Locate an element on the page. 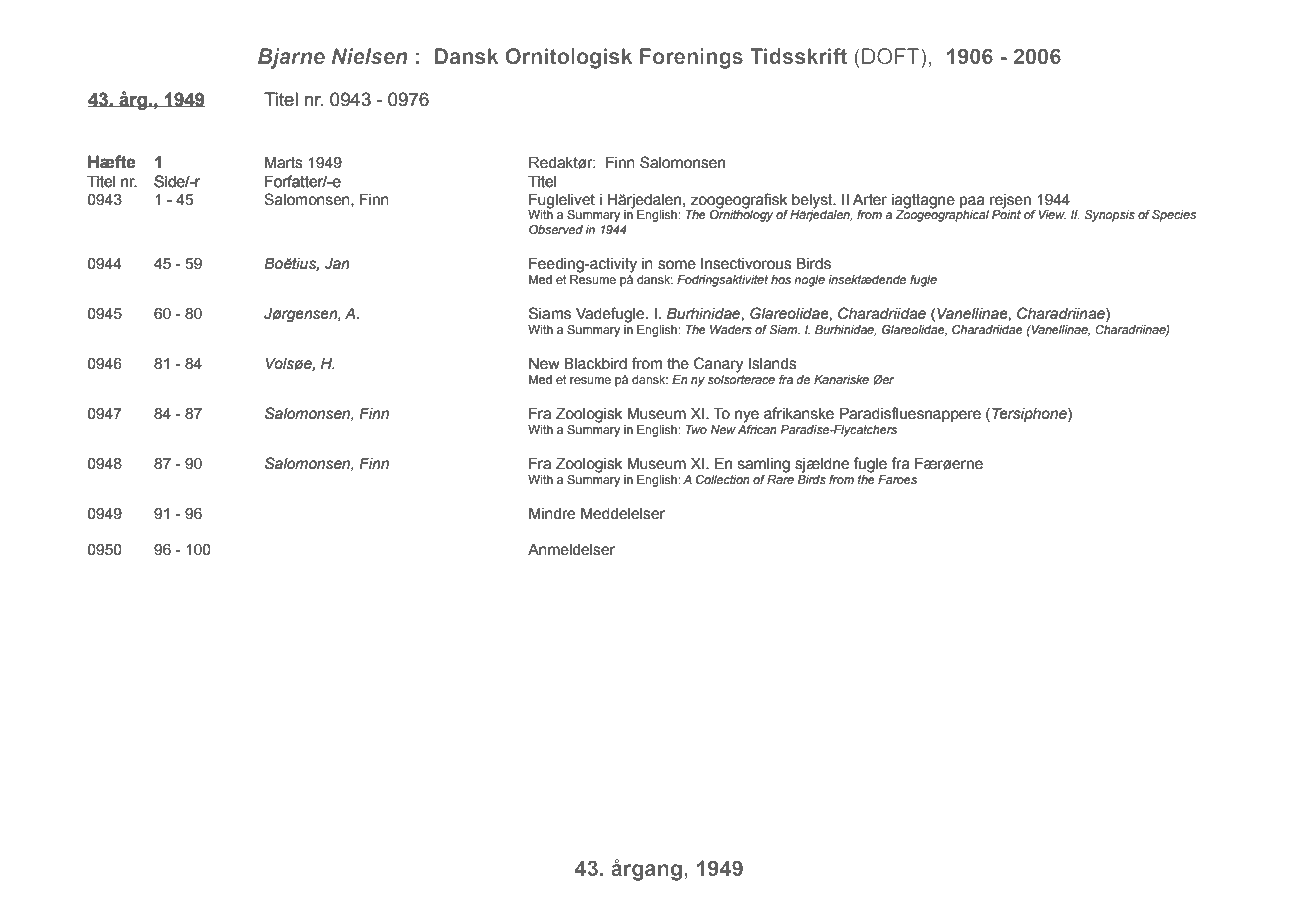 This document has height=924, width=1308. View is located at coordinates (1052, 214).
